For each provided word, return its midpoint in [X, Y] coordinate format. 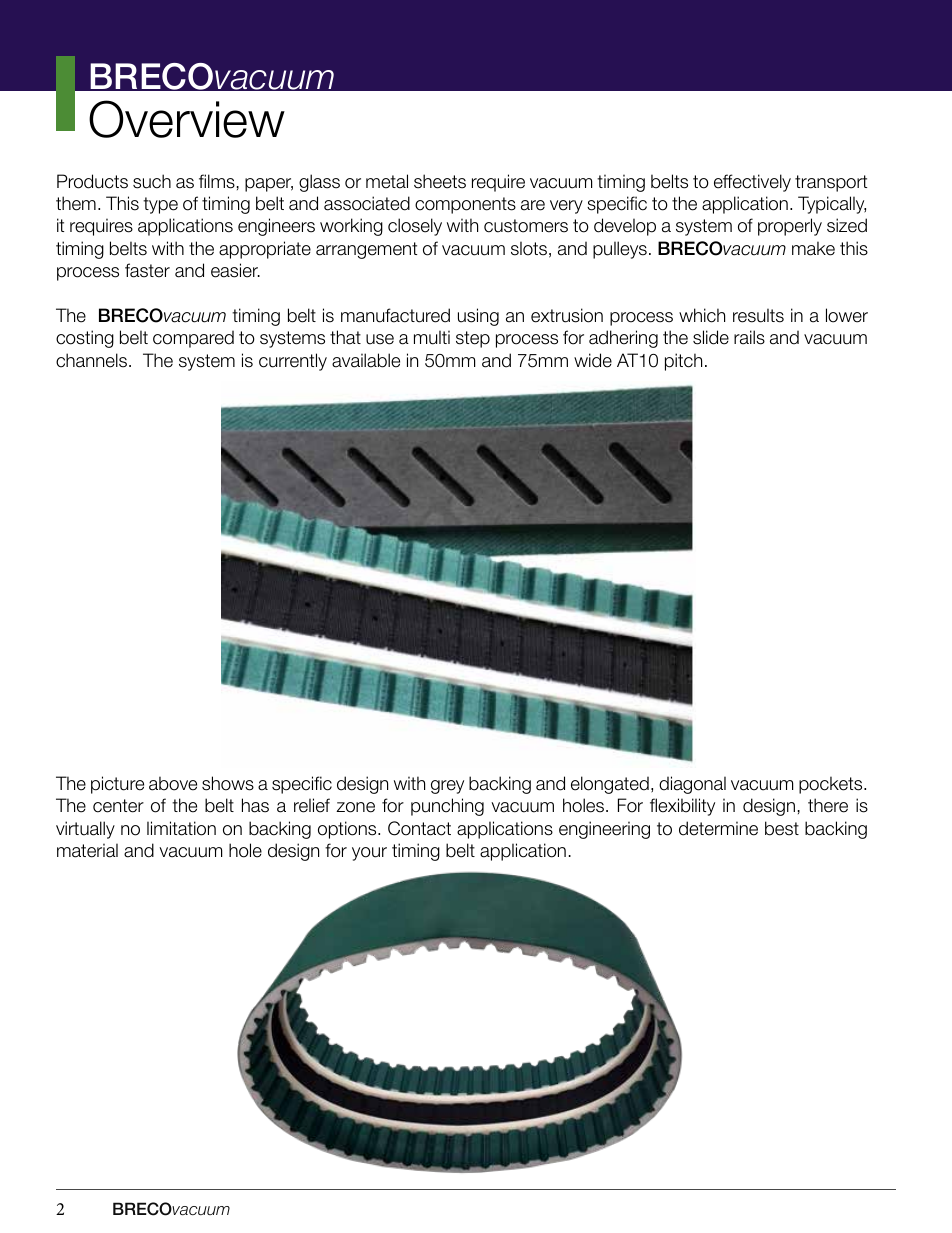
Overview [187, 119]
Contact [419, 828]
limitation [181, 828]
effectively [752, 183]
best [782, 828]
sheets [440, 181]
